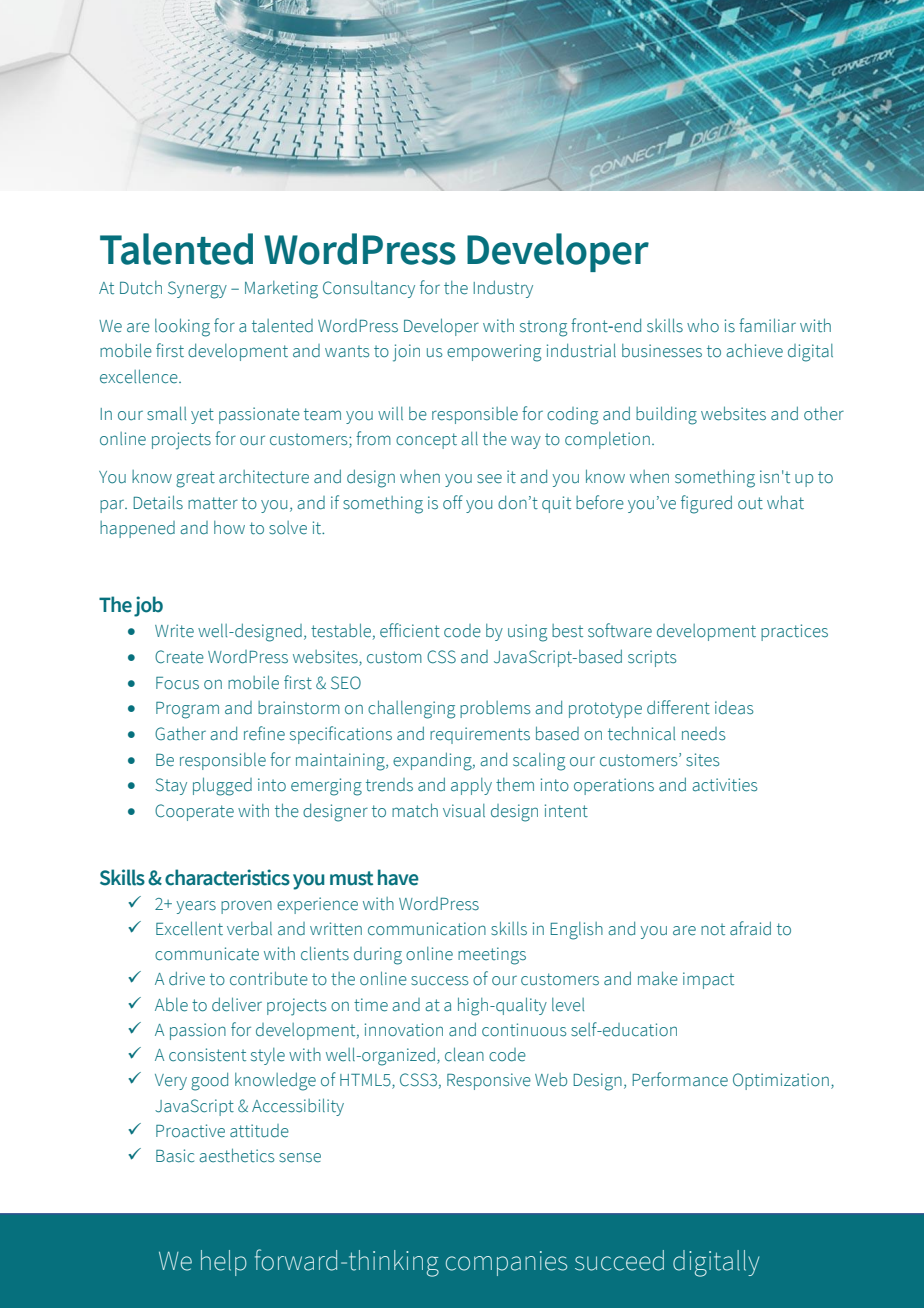  I want to click on Write, so click(174, 631).
